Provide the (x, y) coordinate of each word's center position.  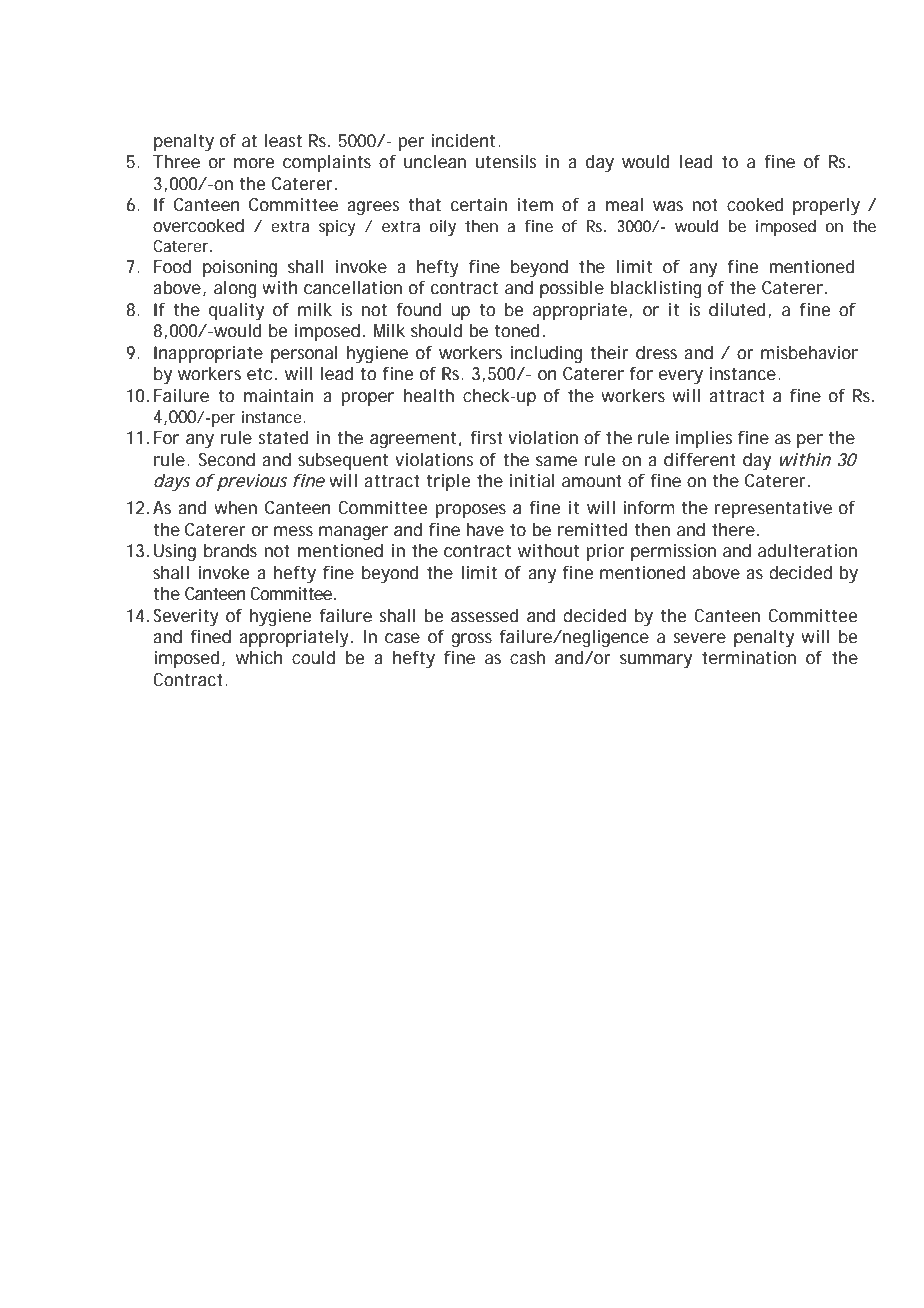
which (259, 657)
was (668, 206)
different (700, 459)
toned (517, 330)
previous (252, 482)
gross (472, 640)
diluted (737, 309)
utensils (506, 161)
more (254, 163)
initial (532, 480)
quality (236, 312)
